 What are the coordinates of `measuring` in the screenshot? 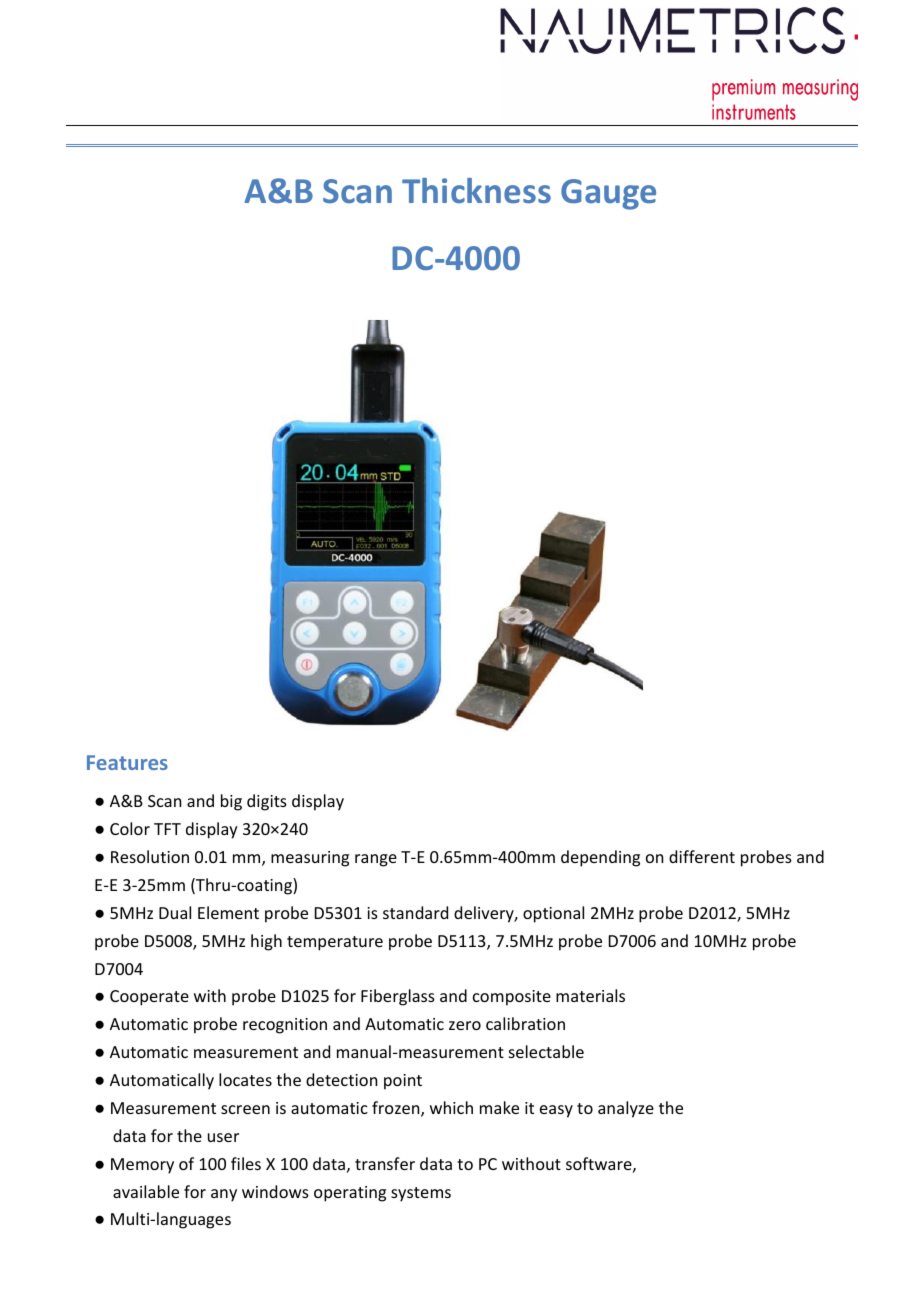 It's located at (310, 859).
